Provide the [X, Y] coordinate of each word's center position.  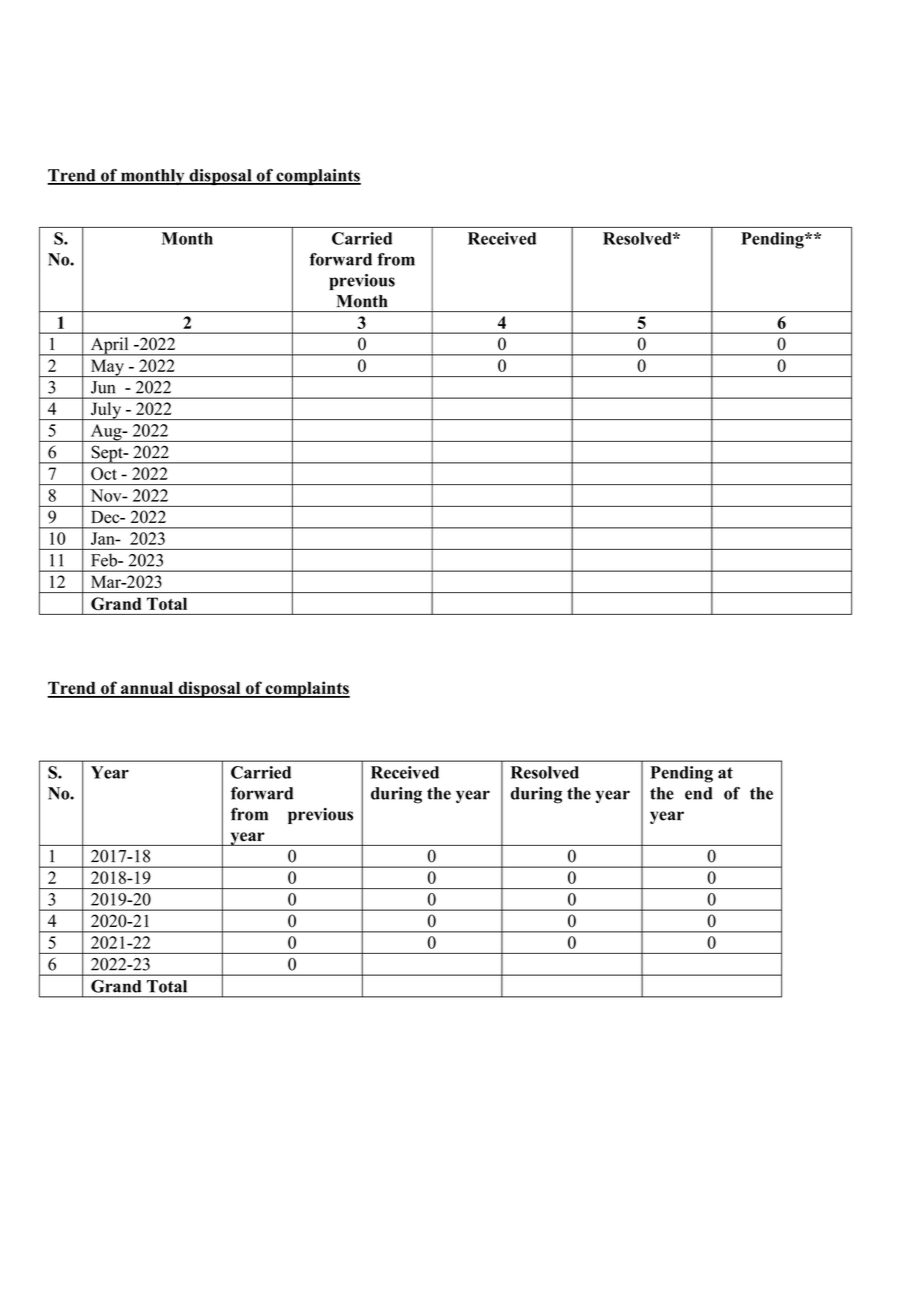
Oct [104, 473]
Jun [103, 387]
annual [147, 689]
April [109, 346]
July [106, 411]
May [107, 368]
